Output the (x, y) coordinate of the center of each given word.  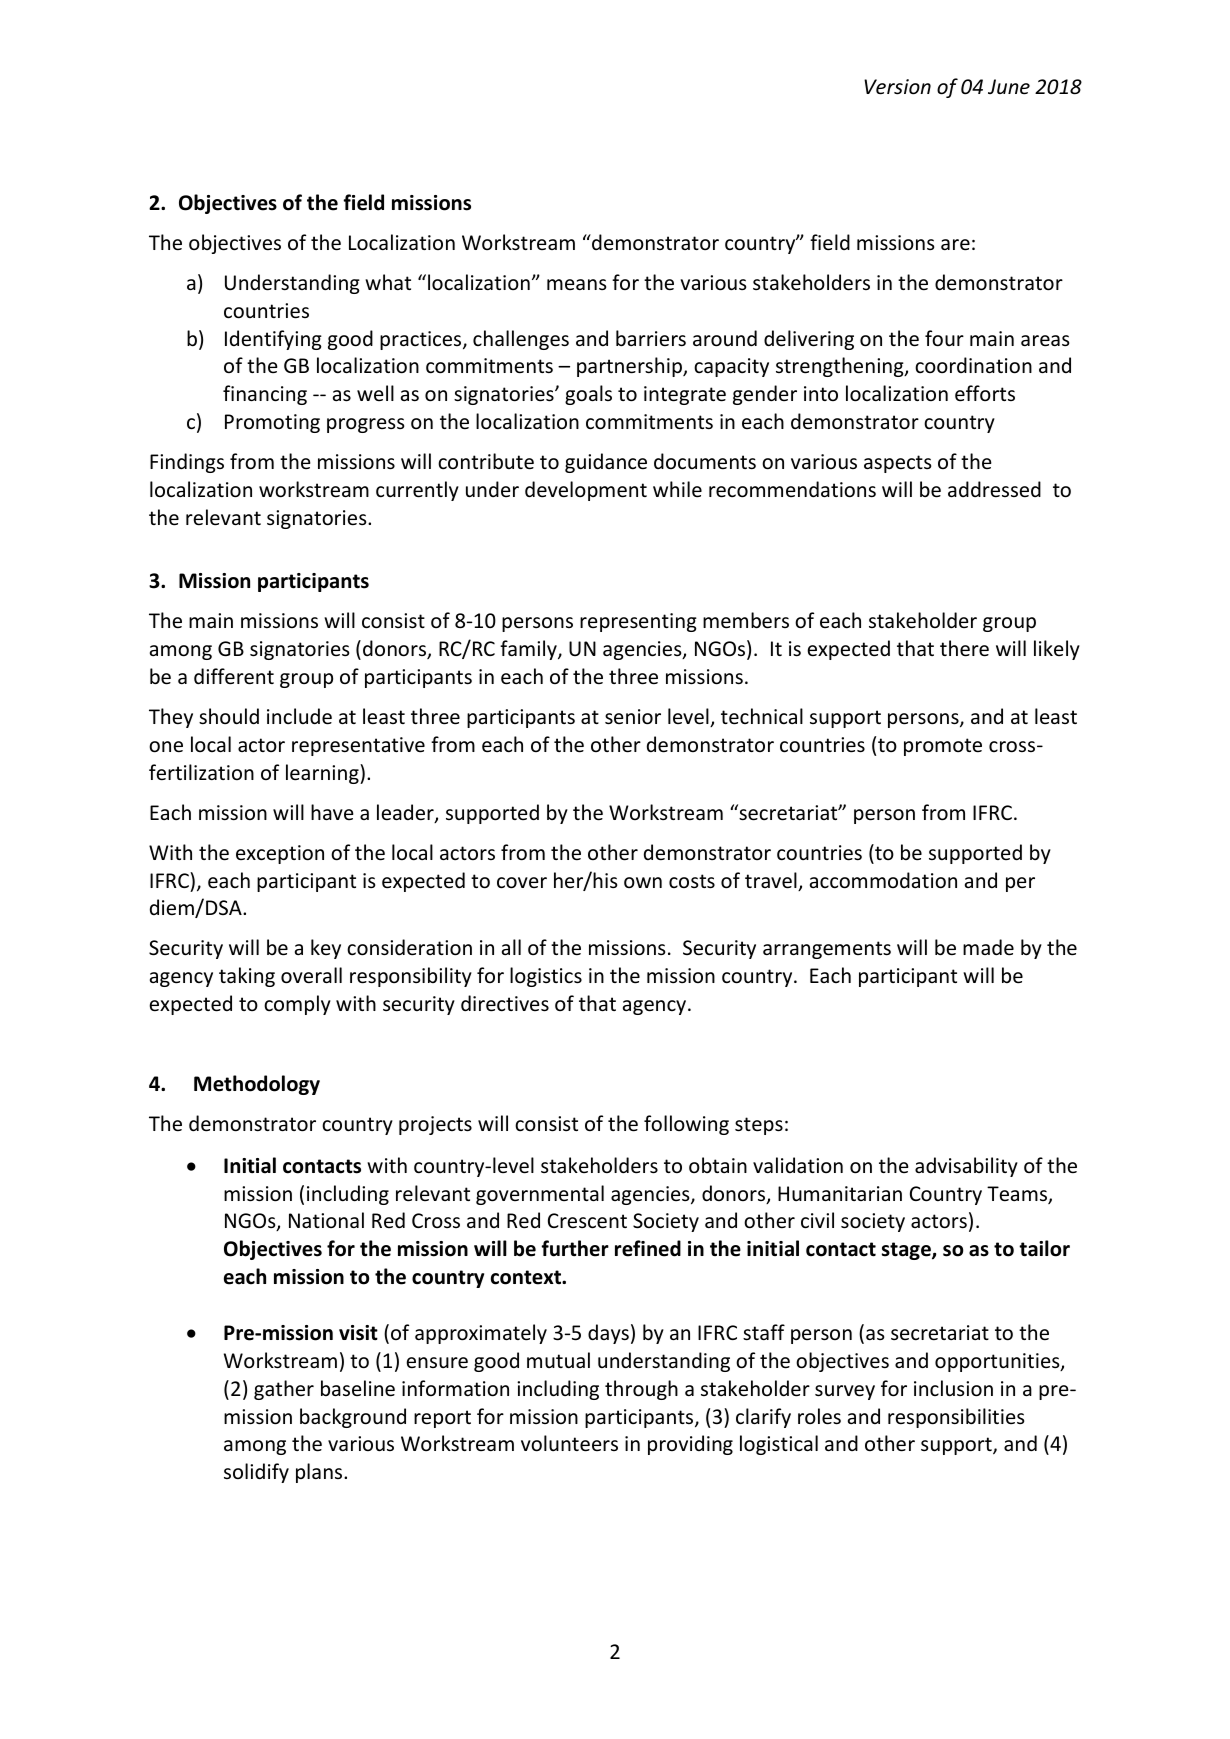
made (988, 947)
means (576, 284)
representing (638, 622)
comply (297, 1005)
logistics (546, 977)
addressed (994, 489)
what (388, 282)
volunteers (569, 1443)
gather (284, 1390)
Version (897, 87)
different (234, 676)
